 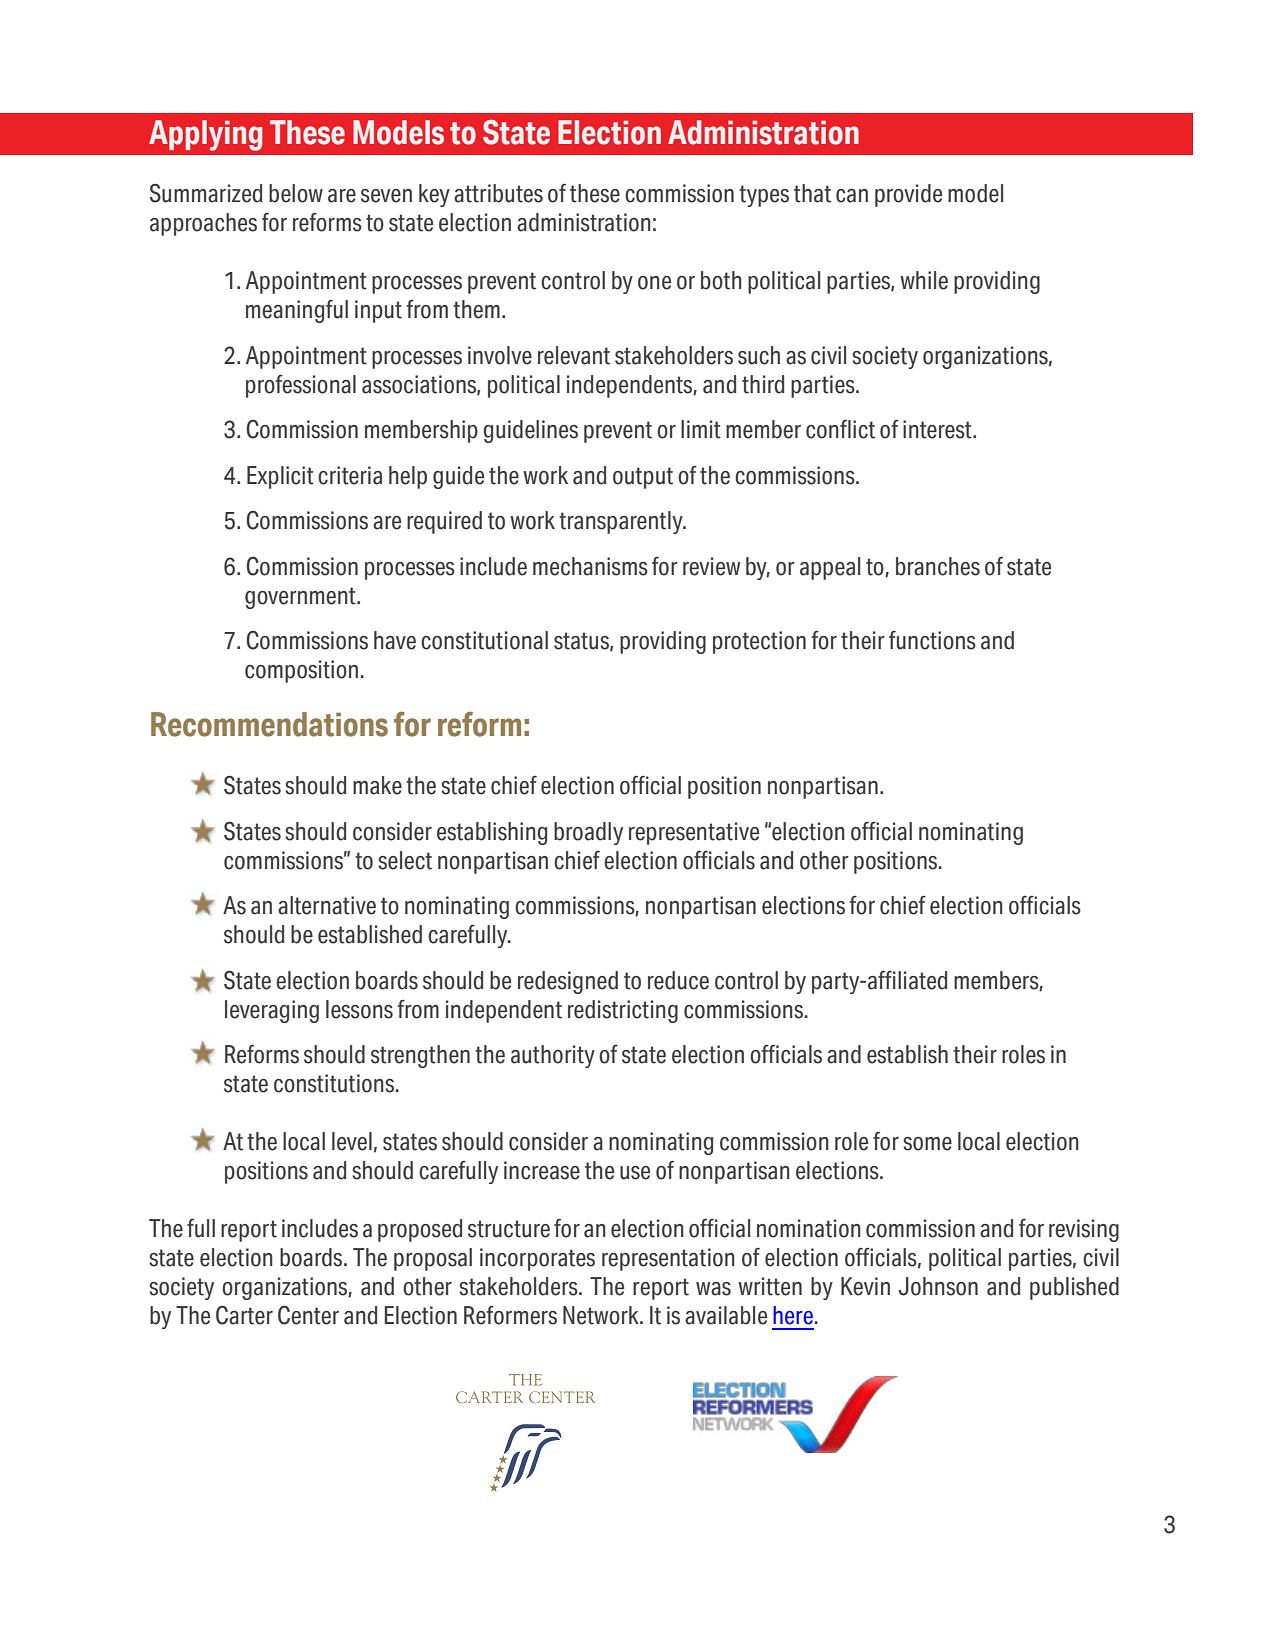 What do you see at coordinates (296, 193) in the screenshot?
I see `below` at bounding box center [296, 193].
